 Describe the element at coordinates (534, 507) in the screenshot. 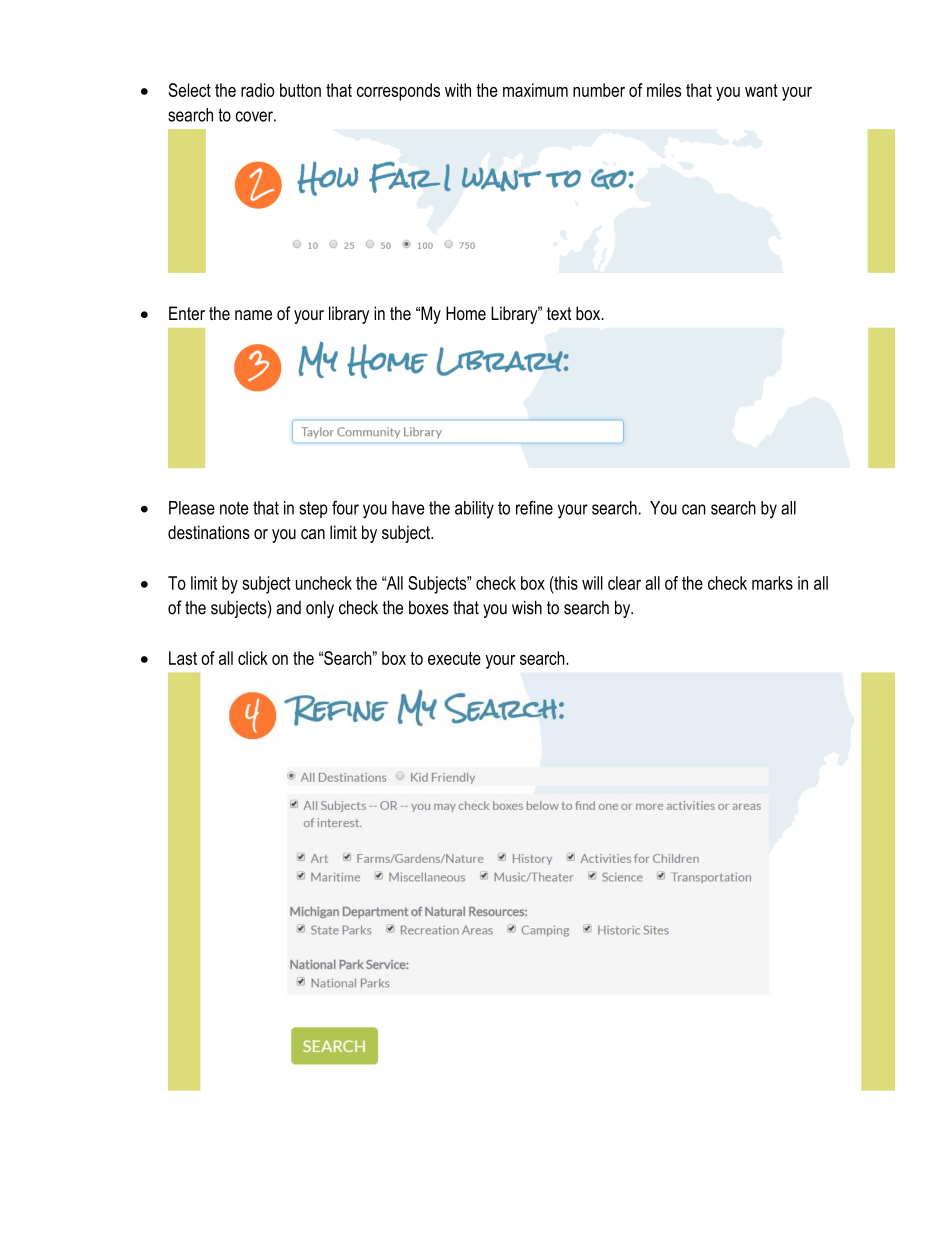

I see `refine` at that location.
